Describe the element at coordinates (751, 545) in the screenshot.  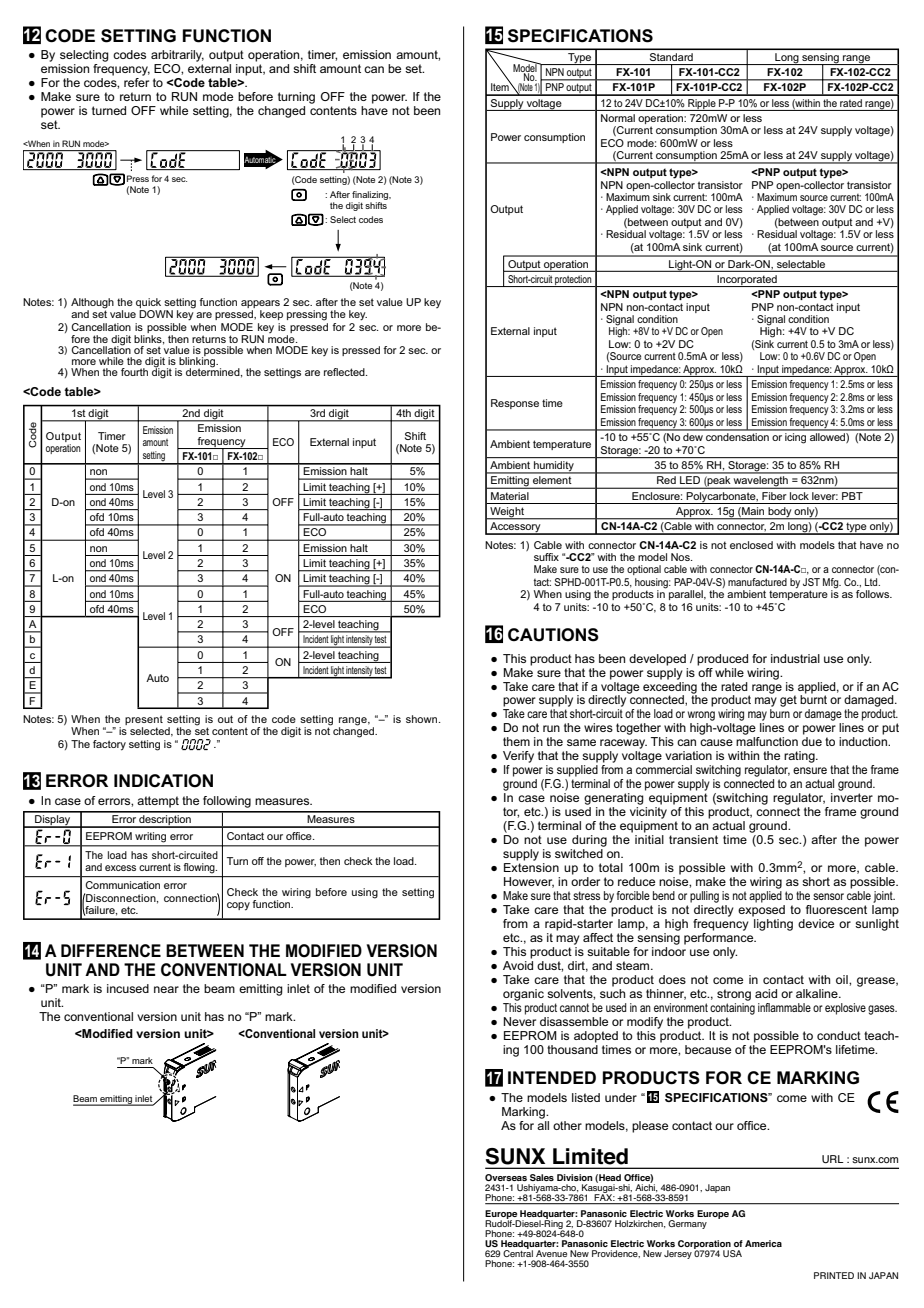
I see `enclosed` at that location.
